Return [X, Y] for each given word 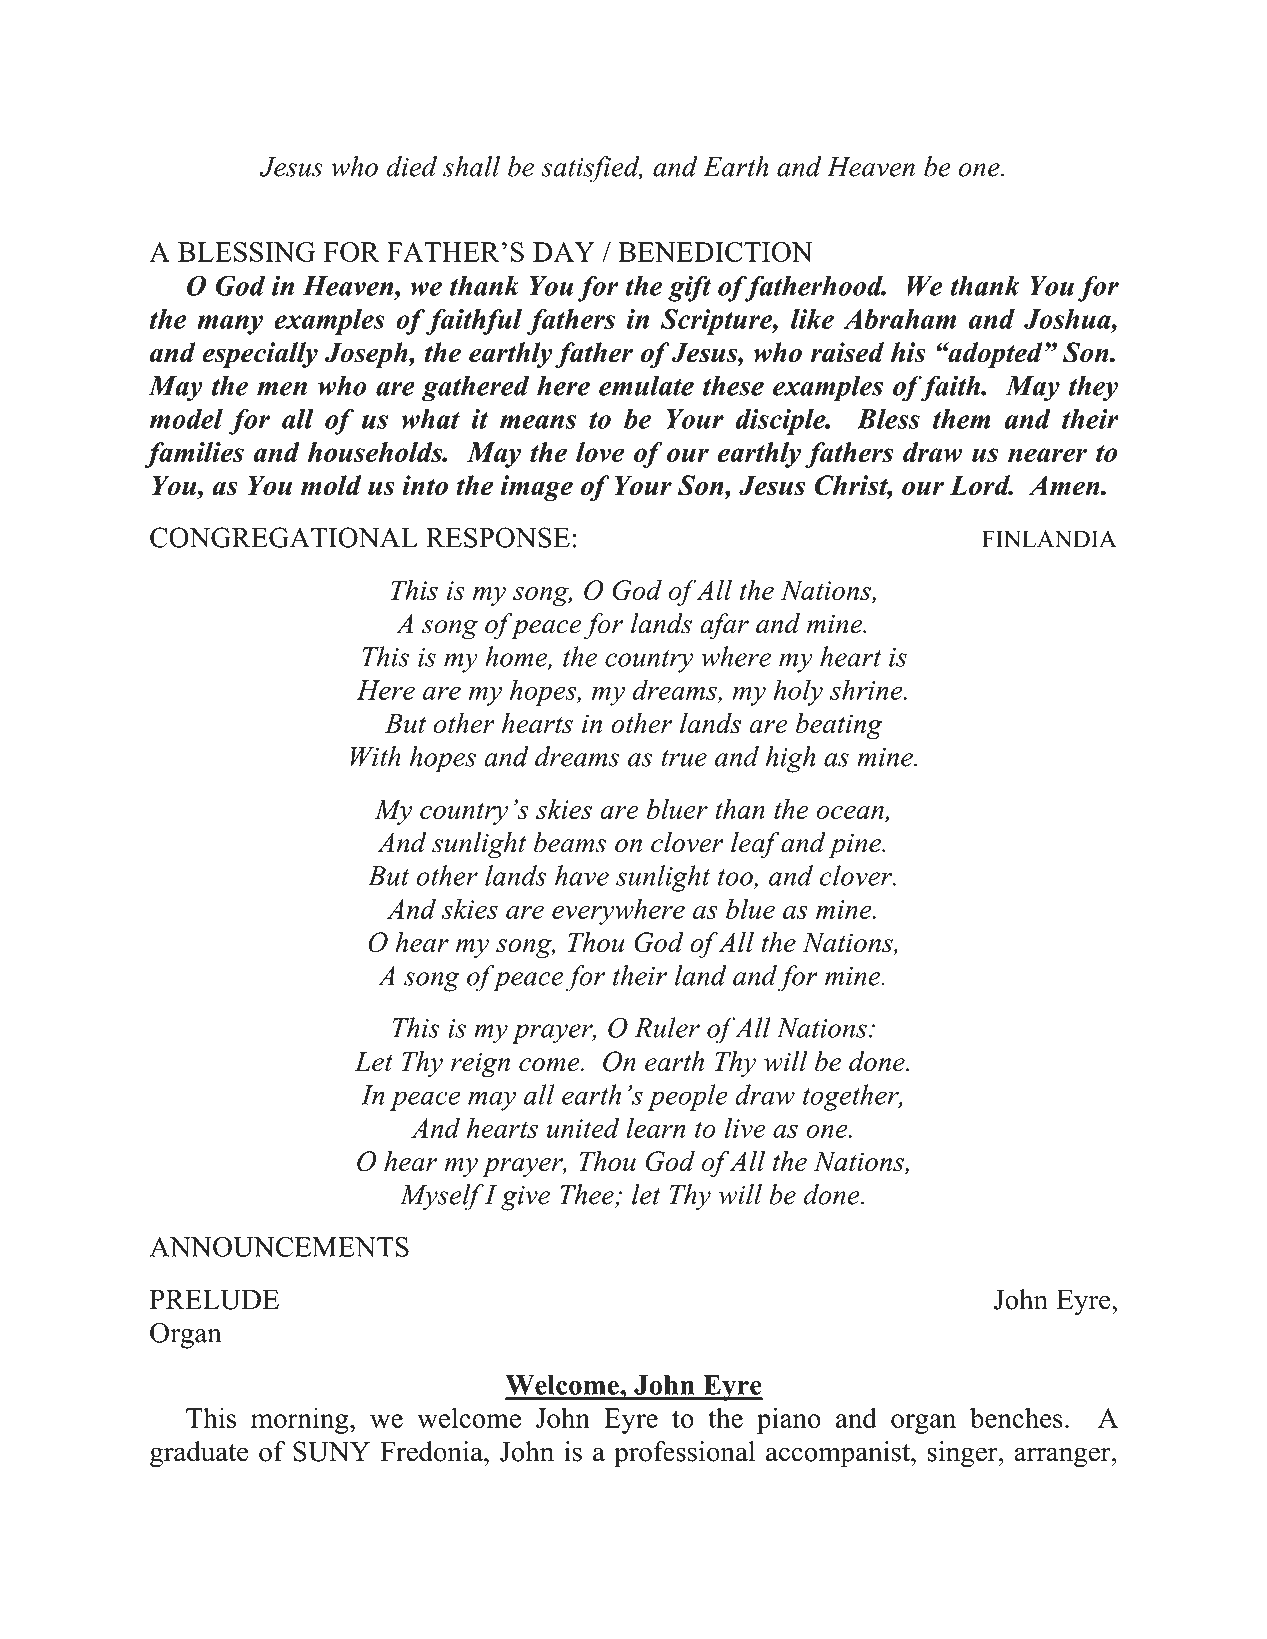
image [537, 488]
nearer [1047, 455]
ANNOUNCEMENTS [279, 1246]
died [411, 166]
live [745, 1127]
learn [656, 1127]
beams [570, 842]
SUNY [331, 1451]
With [376, 756]
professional [684, 1454]
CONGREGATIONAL [284, 537]
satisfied [591, 169]
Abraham [899, 319]
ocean [851, 814]
